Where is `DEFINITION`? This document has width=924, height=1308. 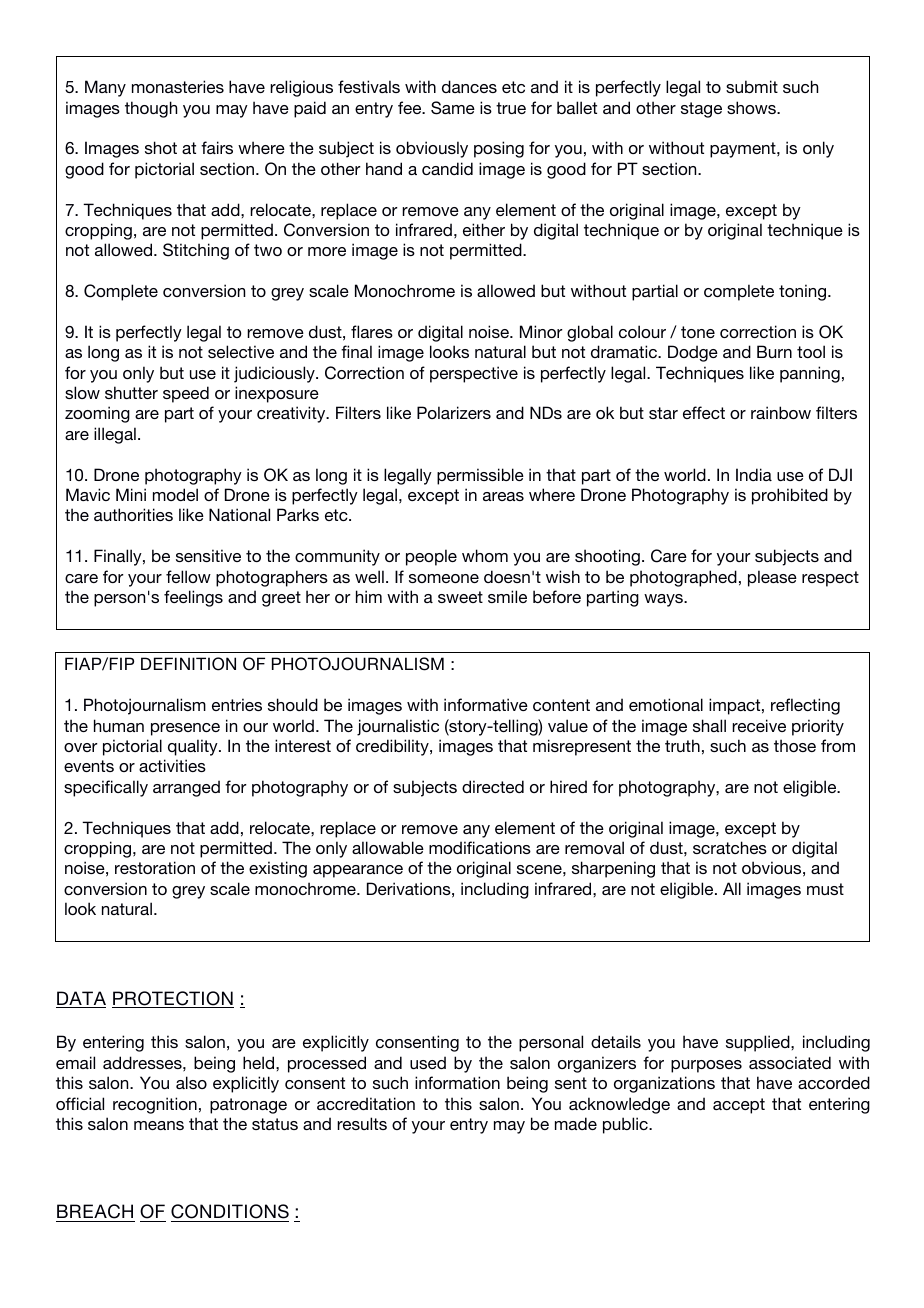
DEFINITION is located at coordinates (188, 664).
